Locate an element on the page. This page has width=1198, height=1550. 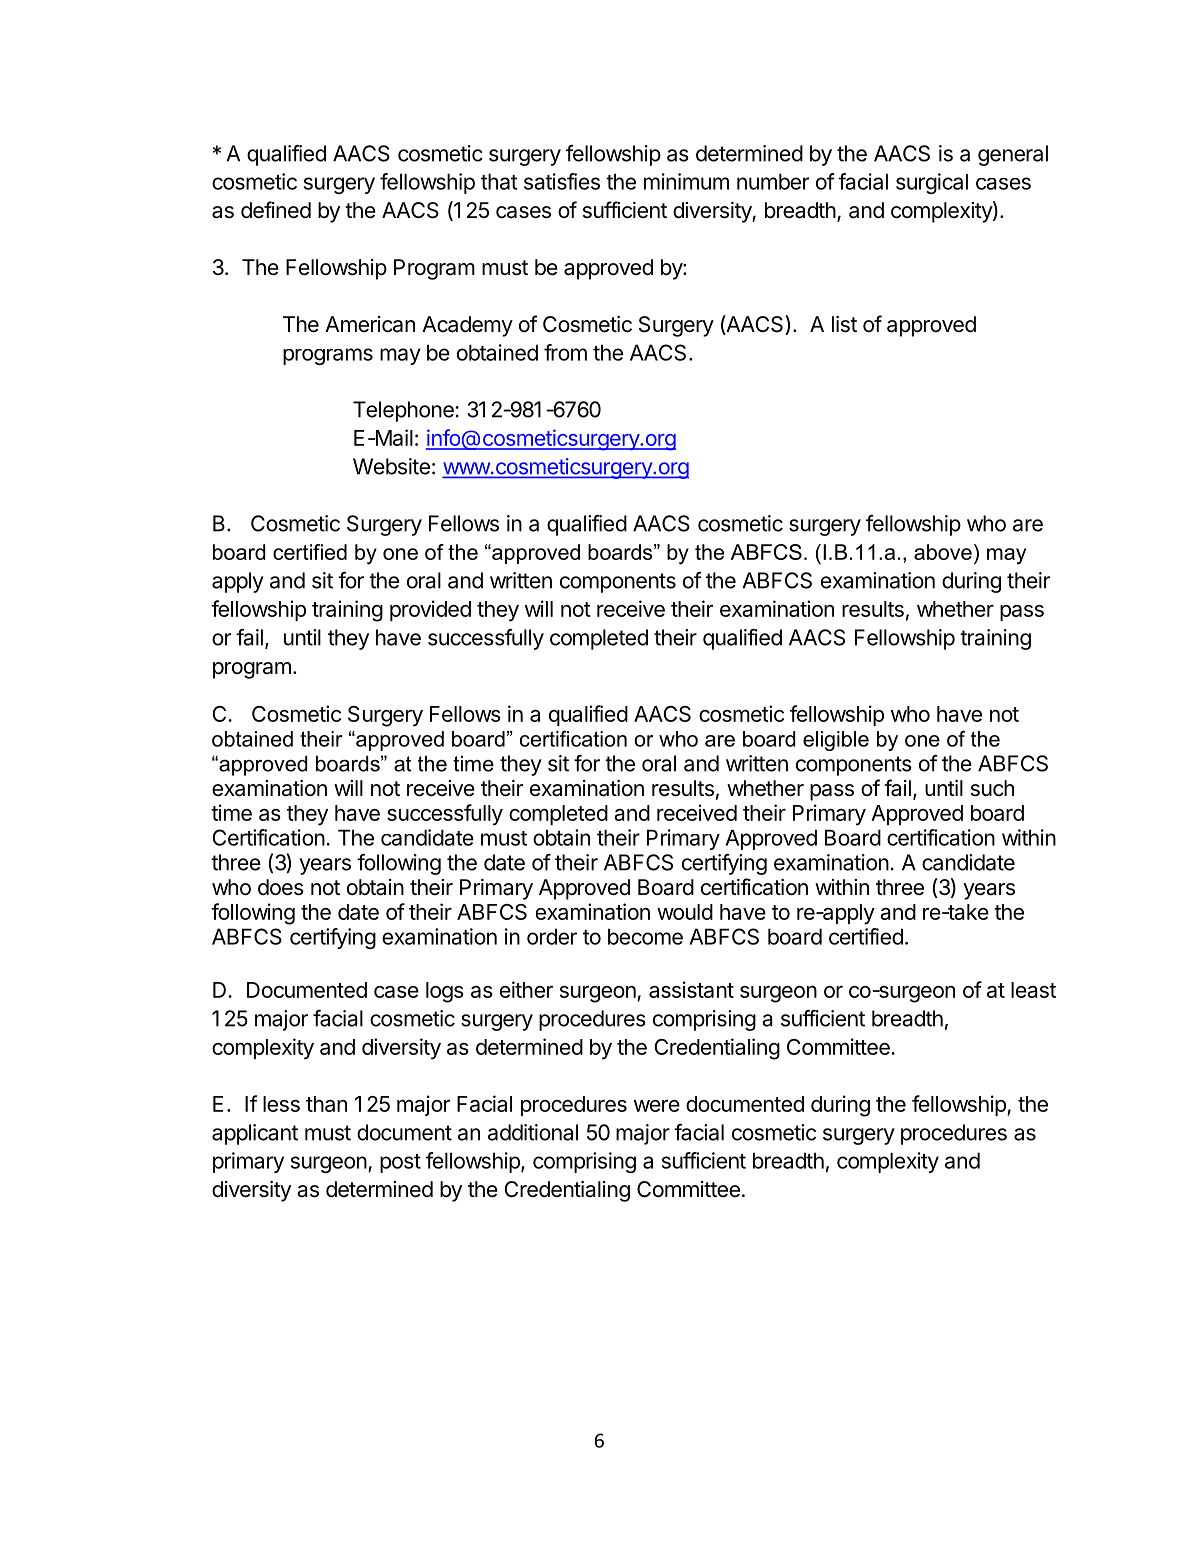
eligible is located at coordinates (836, 741).
